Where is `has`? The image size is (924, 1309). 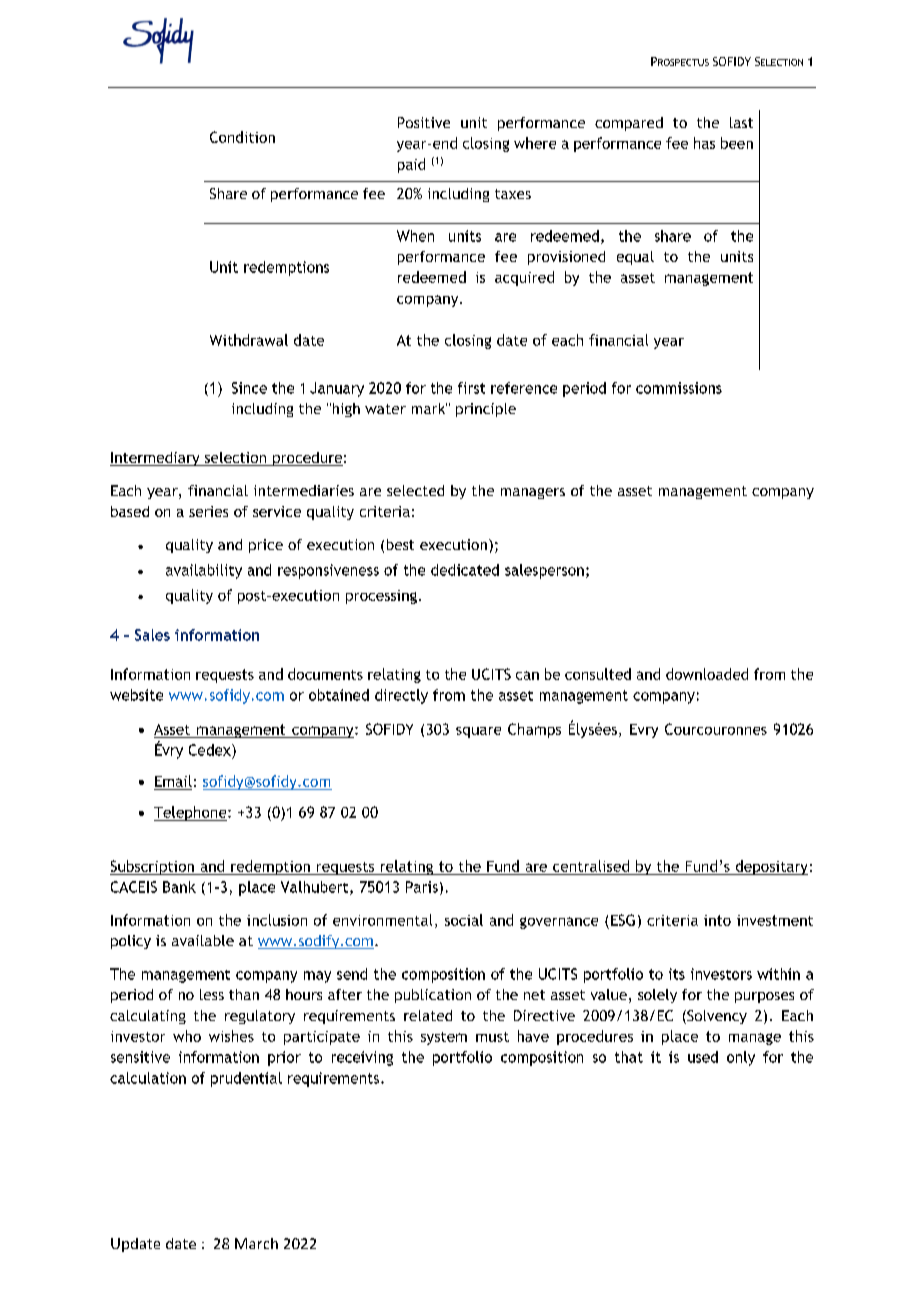 has is located at coordinates (704, 143).
